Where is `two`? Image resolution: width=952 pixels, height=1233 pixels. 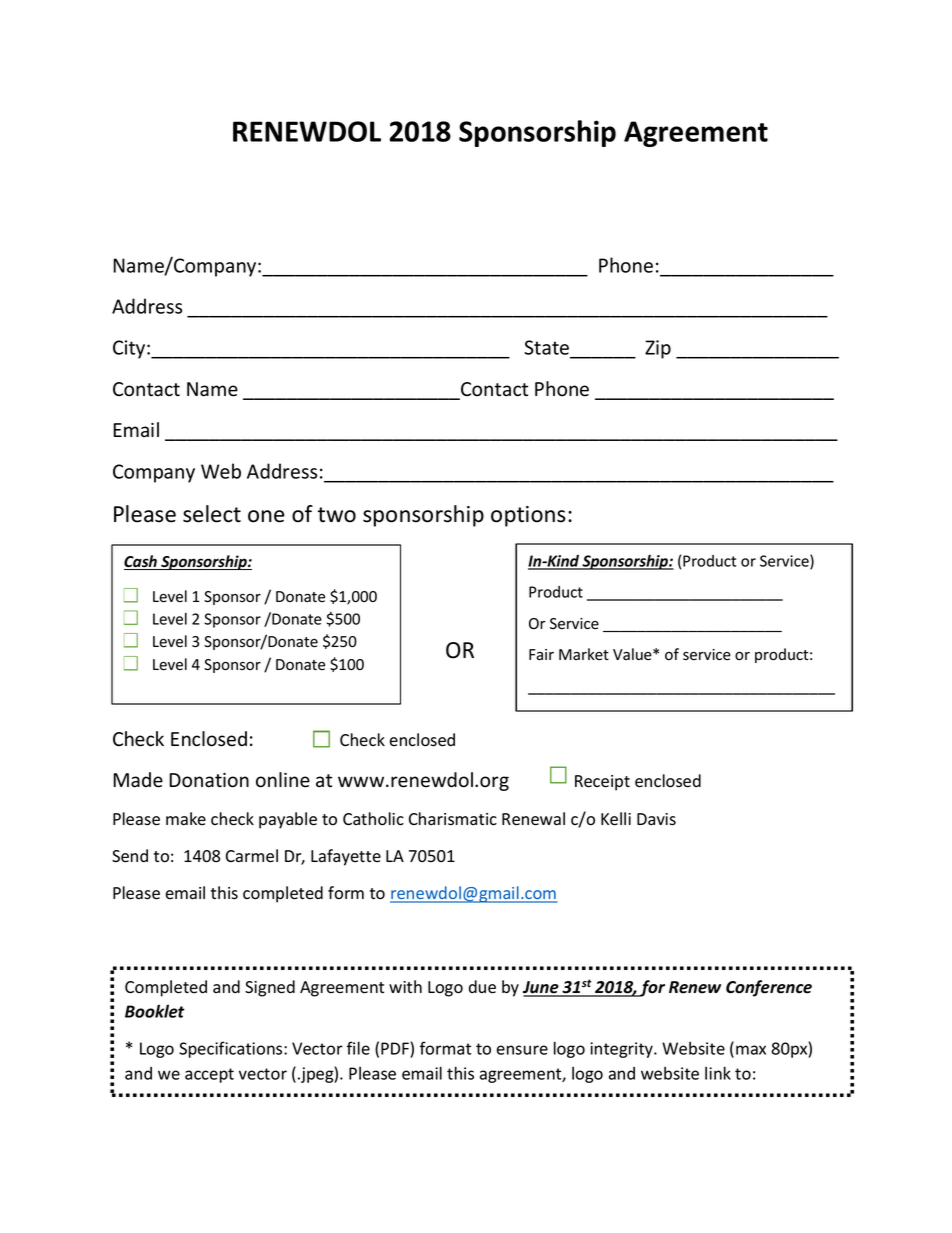
two is located at coordinates (337, 515).
